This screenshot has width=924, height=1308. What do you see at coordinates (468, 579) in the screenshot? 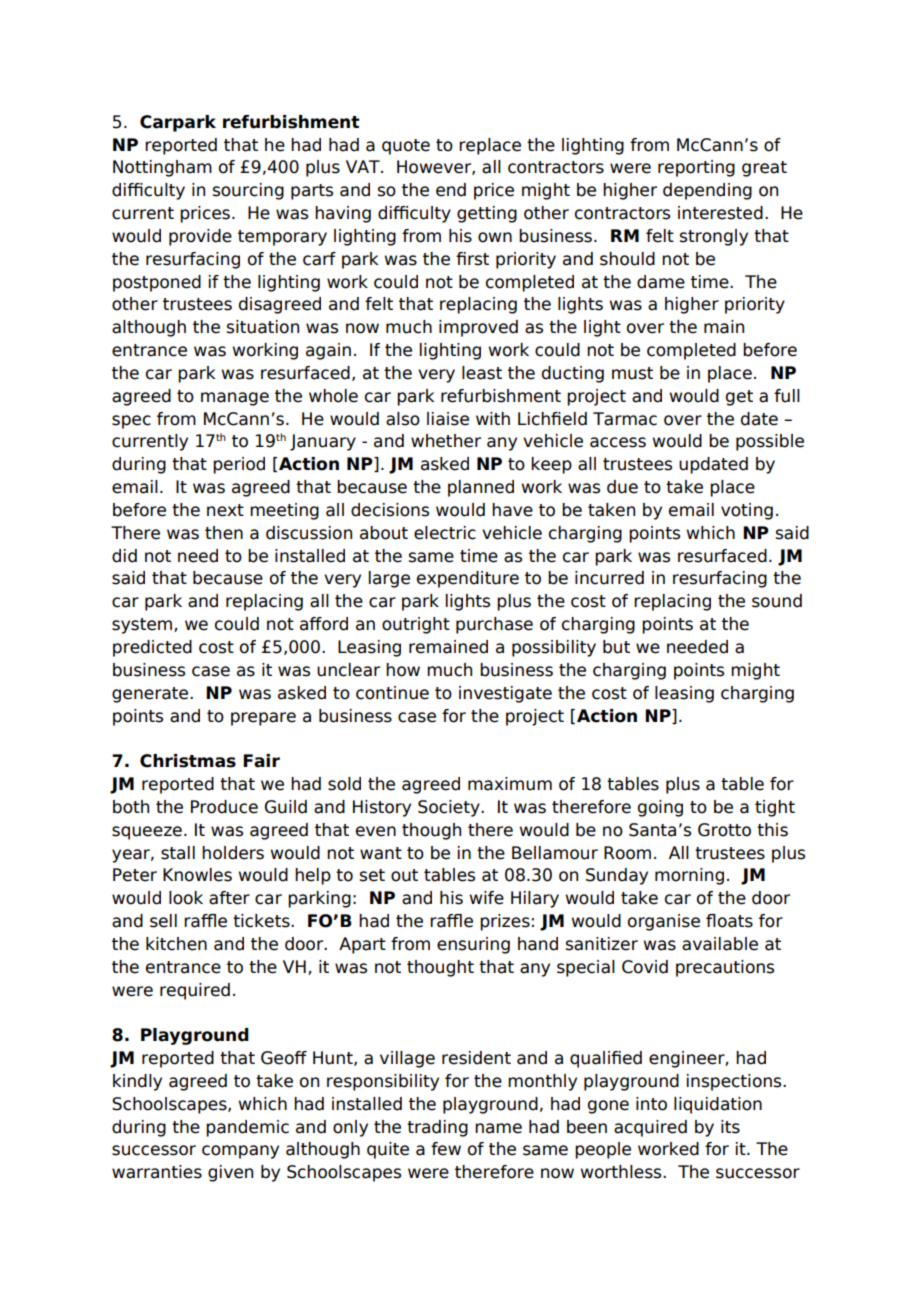
I see `expenditure` at bounding box center [468, 579].
